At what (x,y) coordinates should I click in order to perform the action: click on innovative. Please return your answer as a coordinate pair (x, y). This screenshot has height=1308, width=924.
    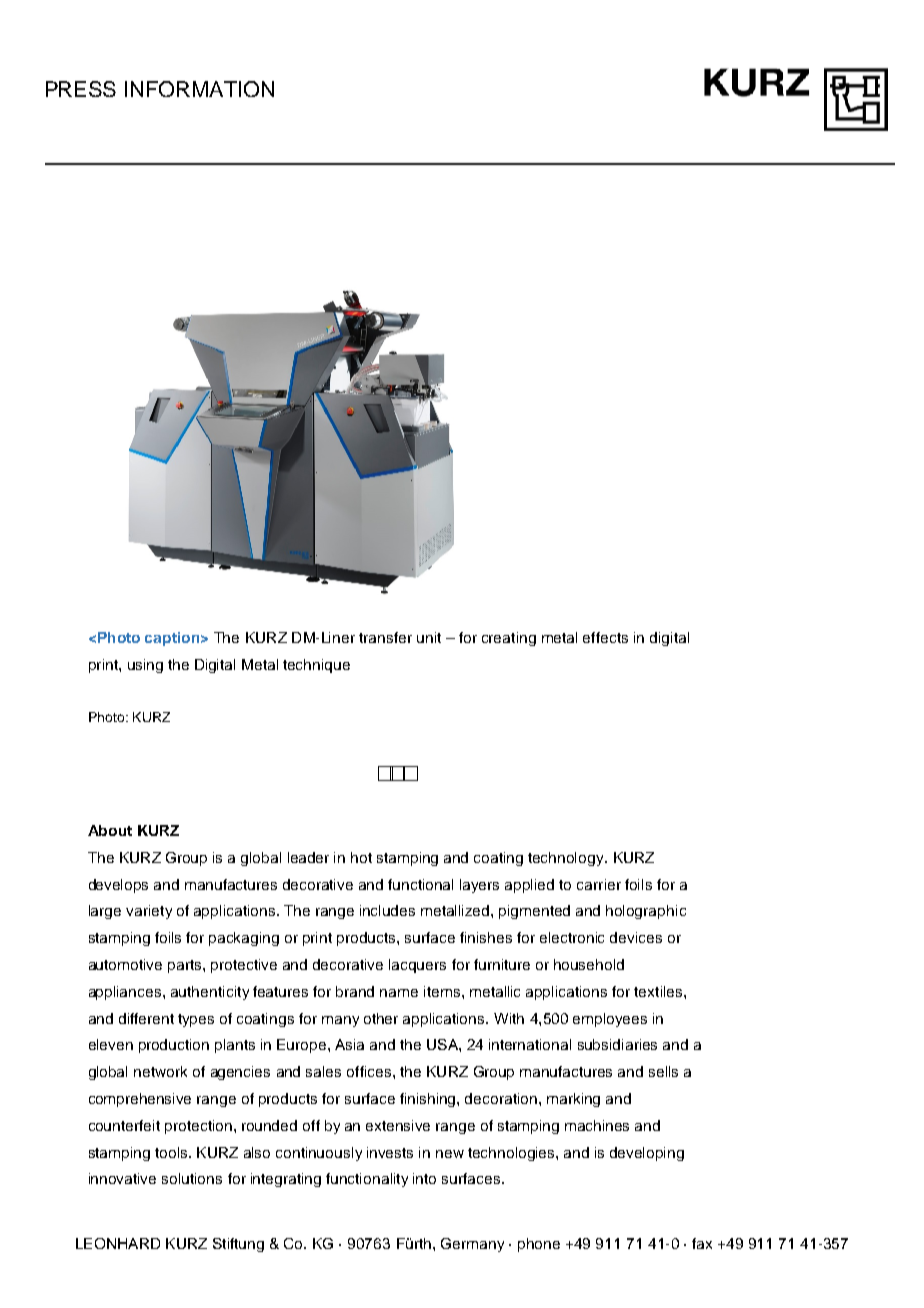
    Looking at the image, I should click on (122, 1178).
